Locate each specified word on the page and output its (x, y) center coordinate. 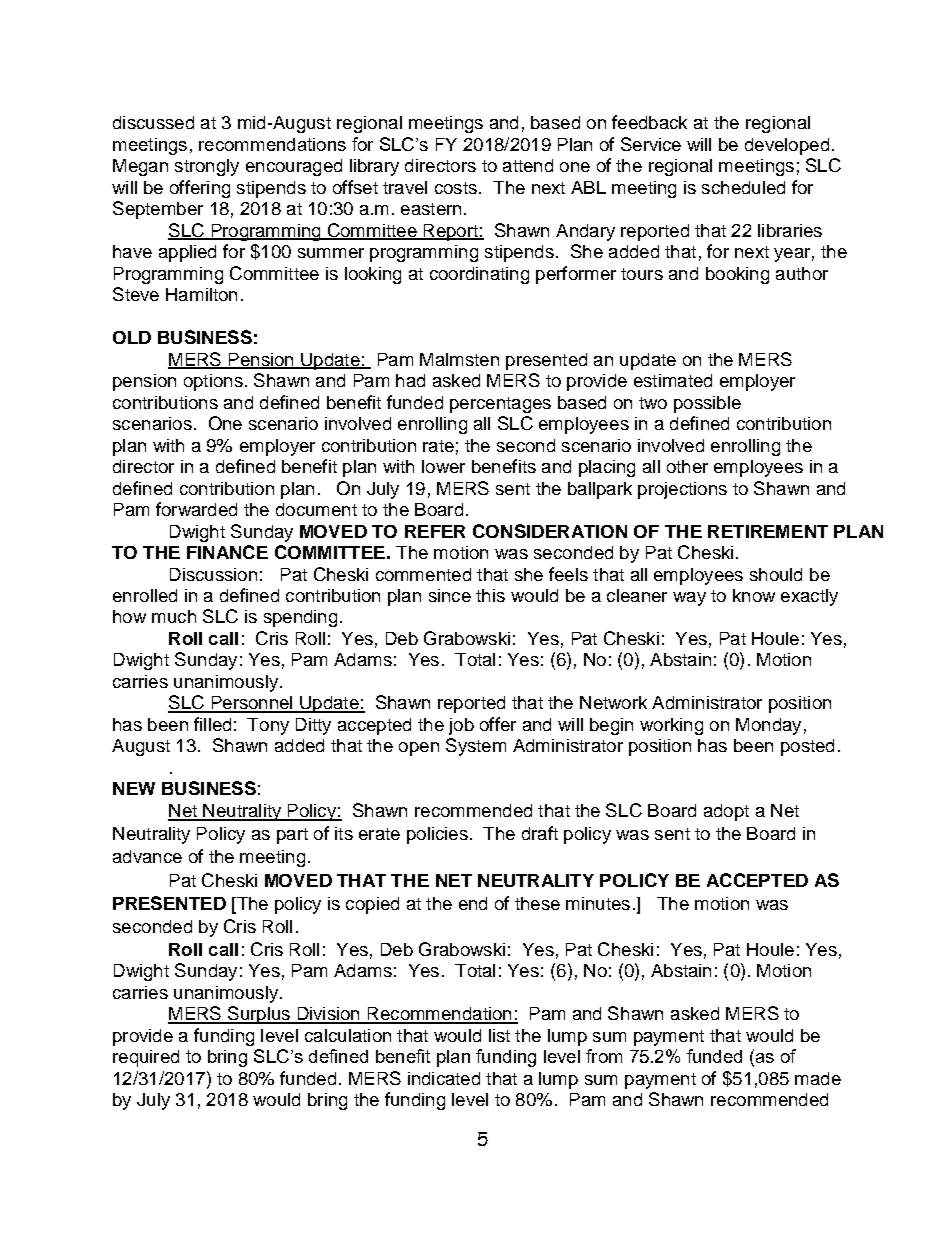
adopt (726, 812)
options (213, 382)
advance (147, 856)
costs (456, 188)
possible (707, 404)
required (146, 1058)
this (490, 595)
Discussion (213, 574)
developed (787, 146)
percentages (500, 405)
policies (437, 835)
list (499, 1035)
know (754, 595)
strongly (207, 167)
